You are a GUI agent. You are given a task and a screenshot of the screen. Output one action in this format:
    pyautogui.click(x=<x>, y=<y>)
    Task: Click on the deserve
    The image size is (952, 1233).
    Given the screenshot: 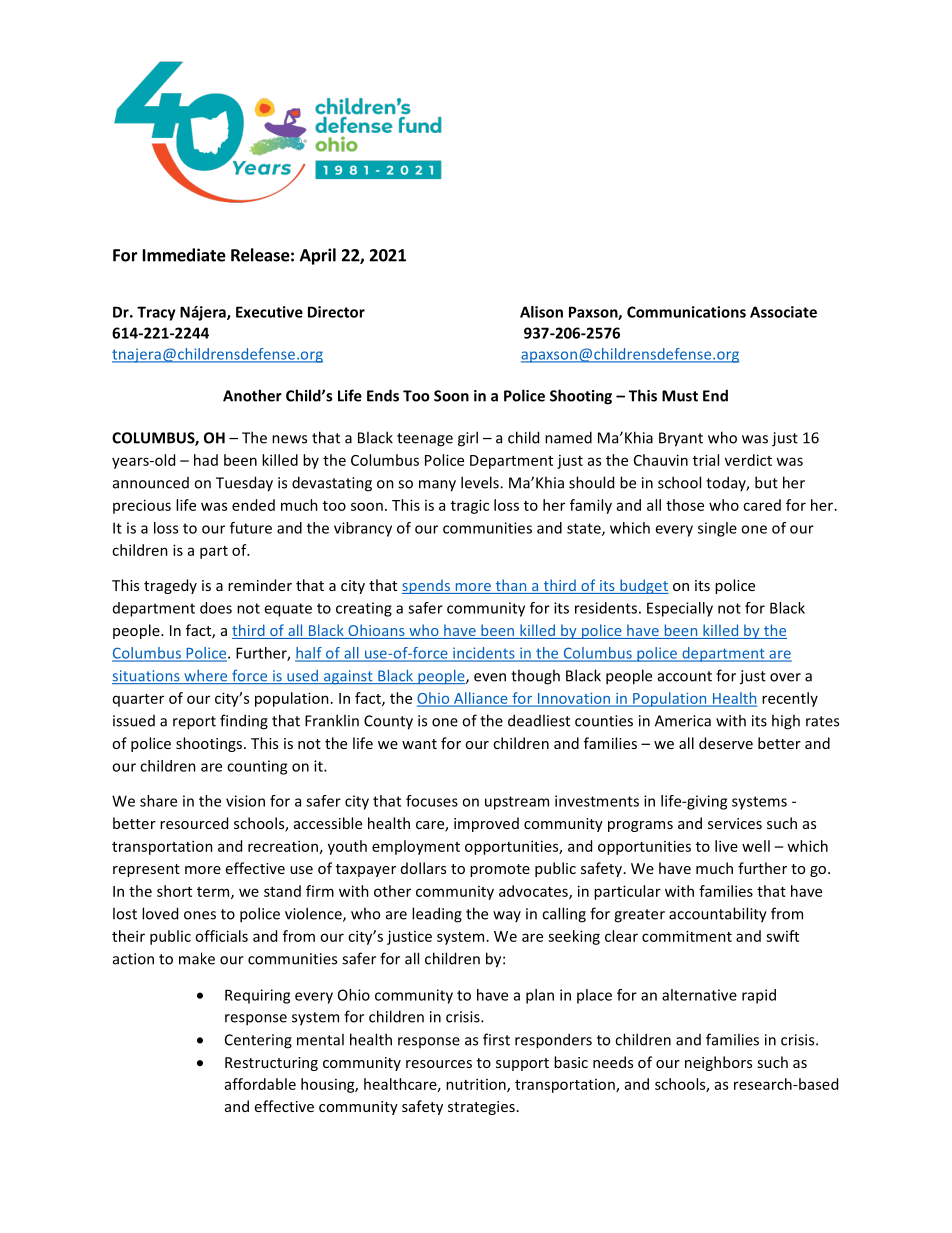 What is the action you would take?
    pyautogui.click(x=726, y=743)
